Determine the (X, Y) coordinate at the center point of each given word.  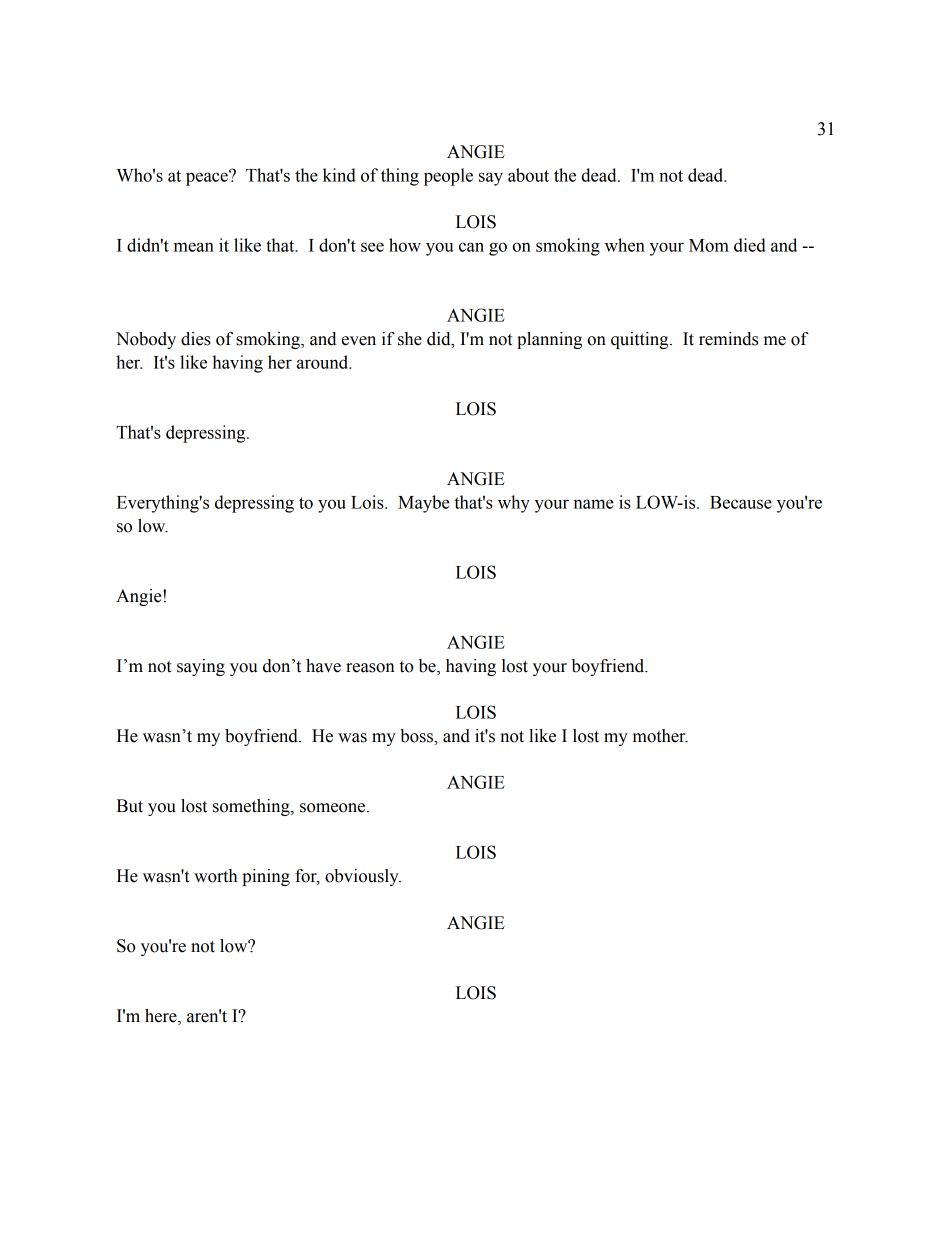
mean (194, 247)
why (514, 504)
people (448, 177)
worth (215, 876)
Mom (709, 245)
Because (741, 502)
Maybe (424, 504)
